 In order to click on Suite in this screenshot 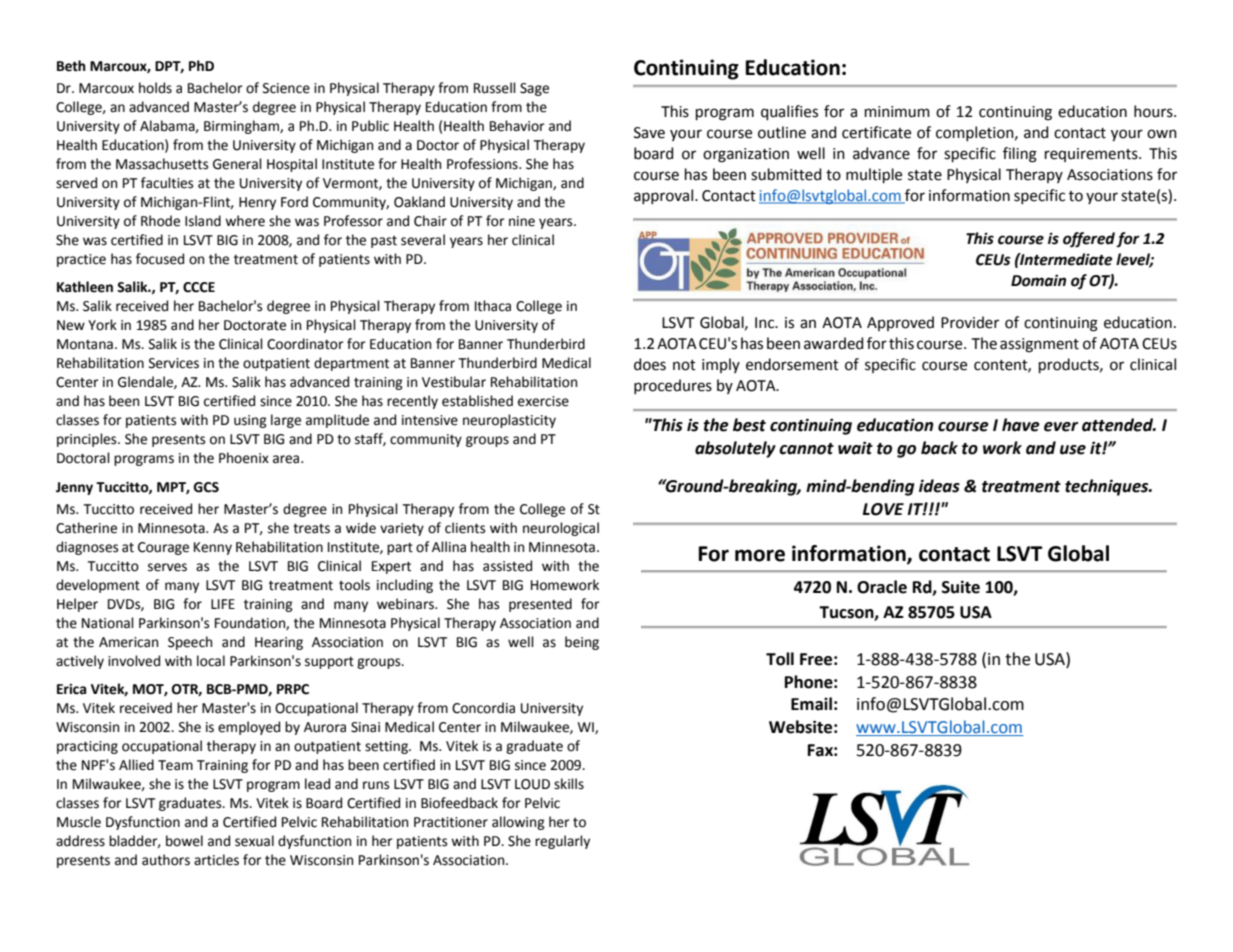, I will do `click(961, 587)`.
